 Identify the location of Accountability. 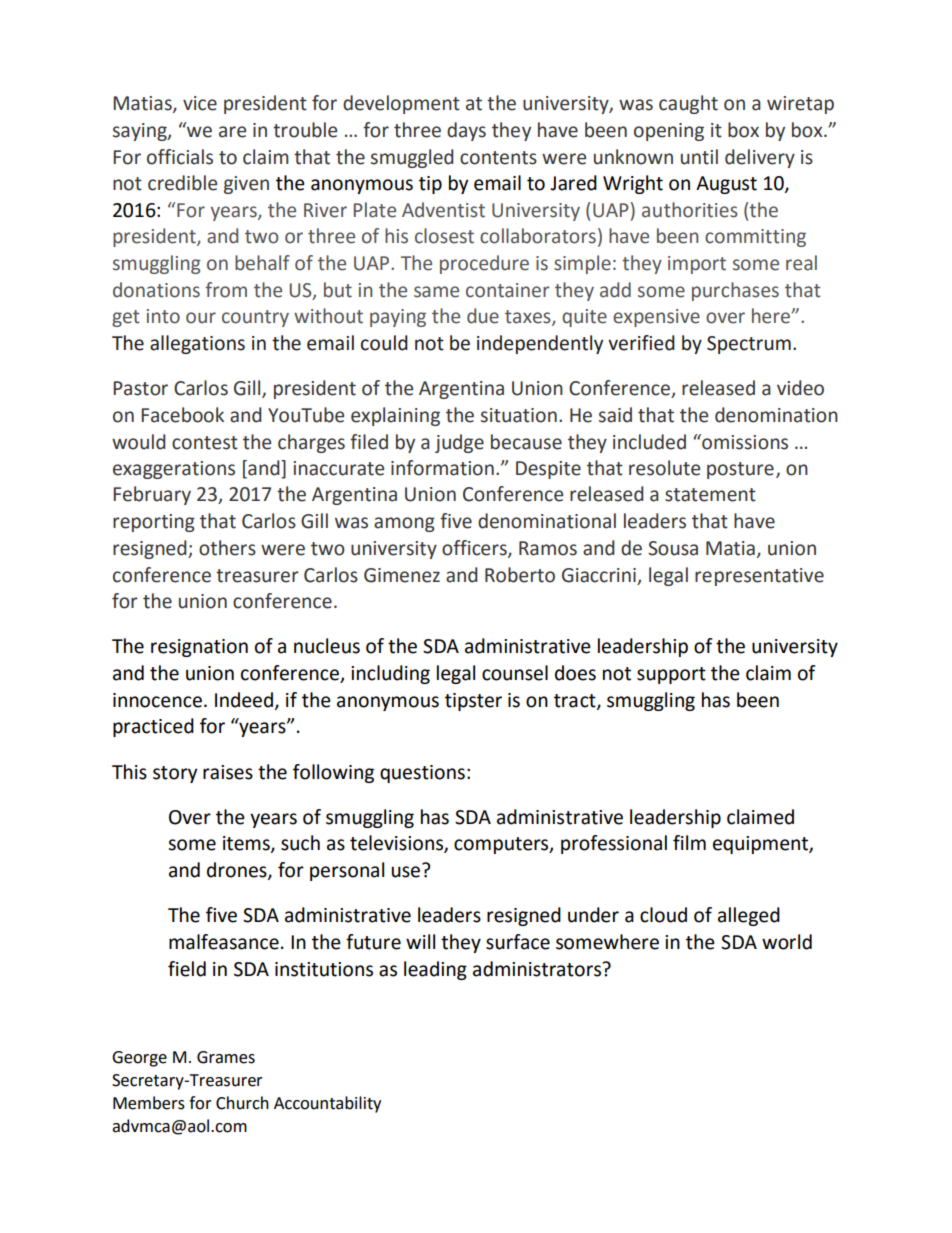
(327, 1104).
